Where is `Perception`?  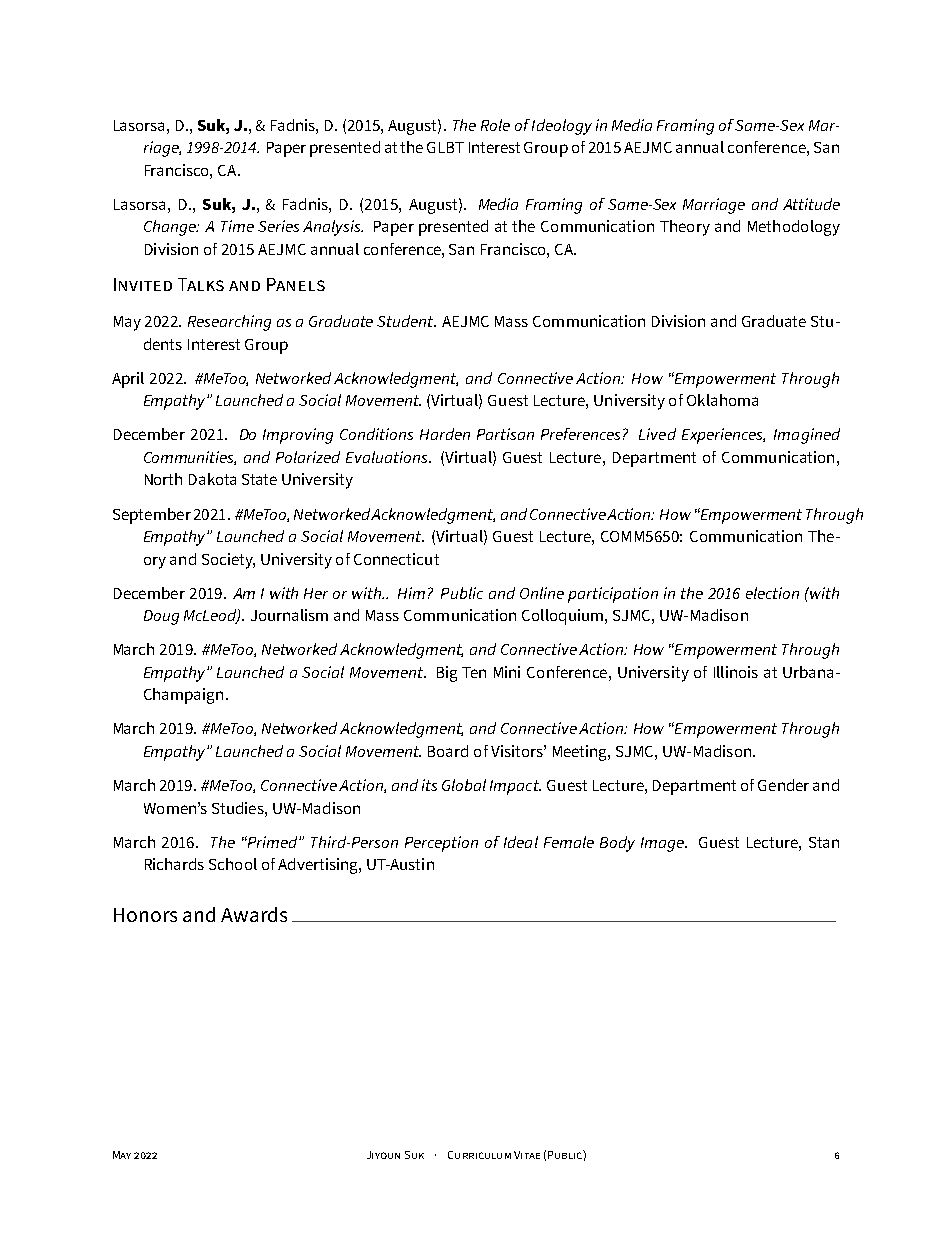 Perception is located at coordinates (441, 844).
